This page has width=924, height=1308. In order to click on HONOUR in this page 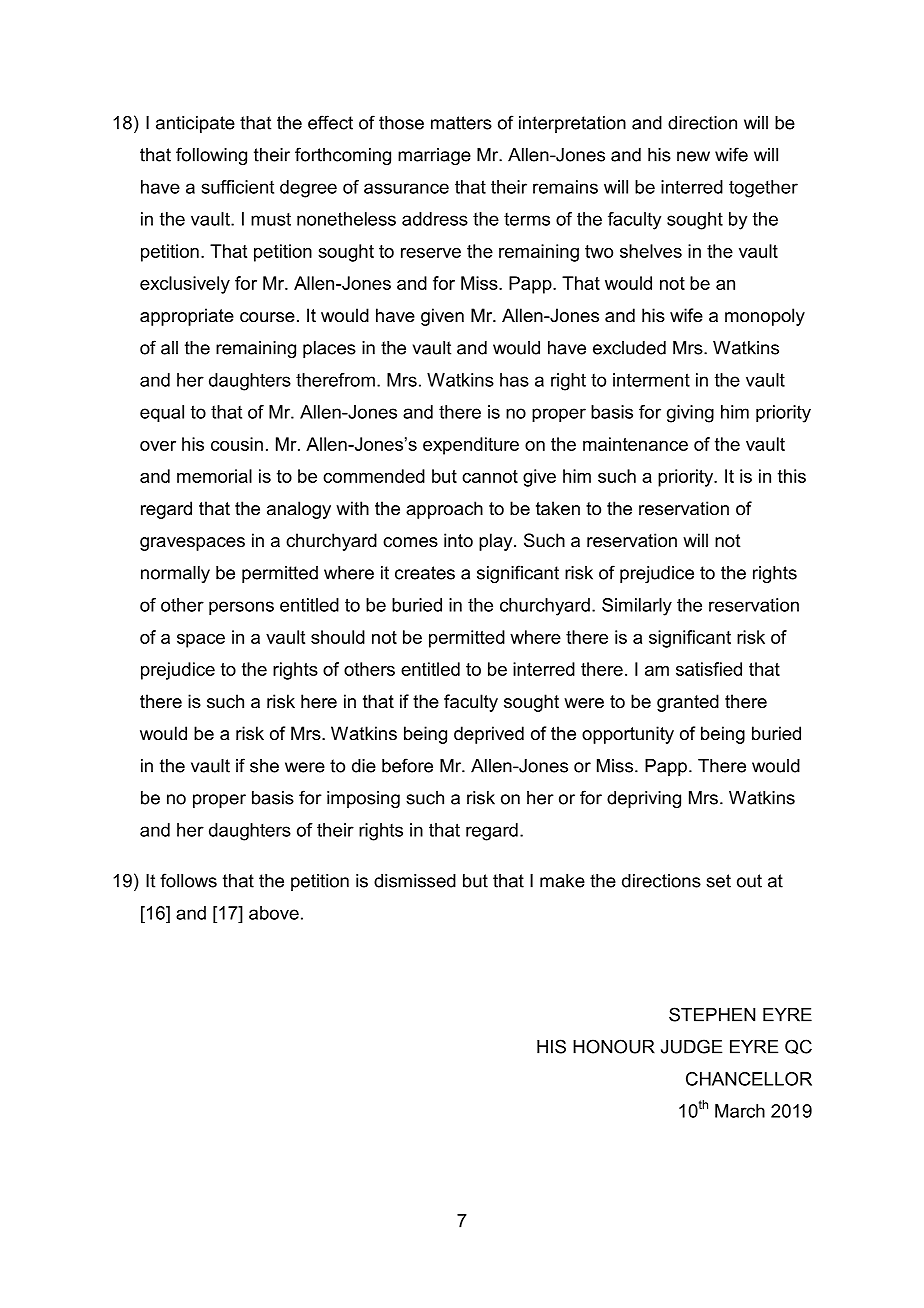, I will do `click(614, 1046)`.
